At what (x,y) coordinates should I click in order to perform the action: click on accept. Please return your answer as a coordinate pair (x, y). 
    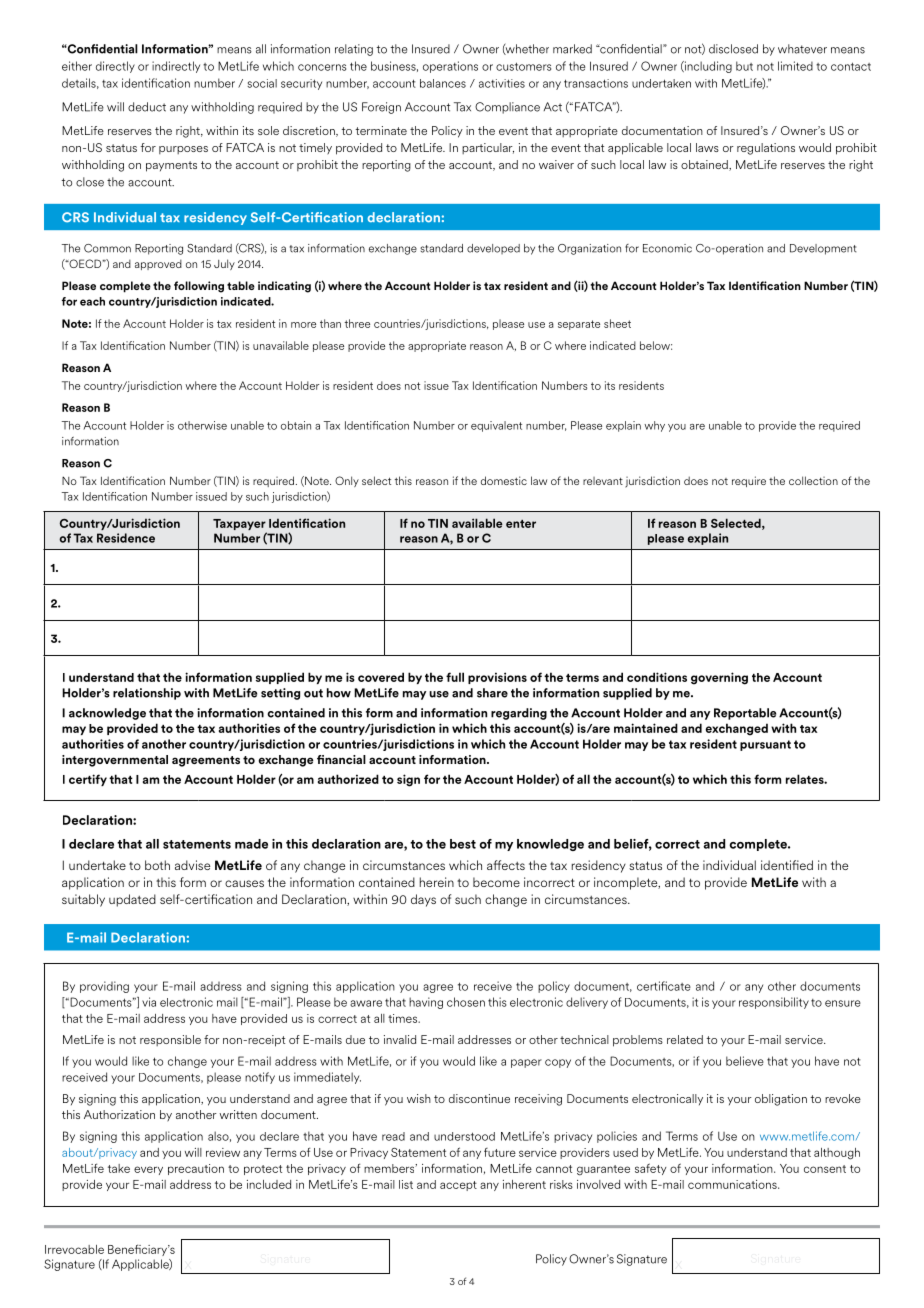
    Looking at the image, I should click on (458, 1186).
